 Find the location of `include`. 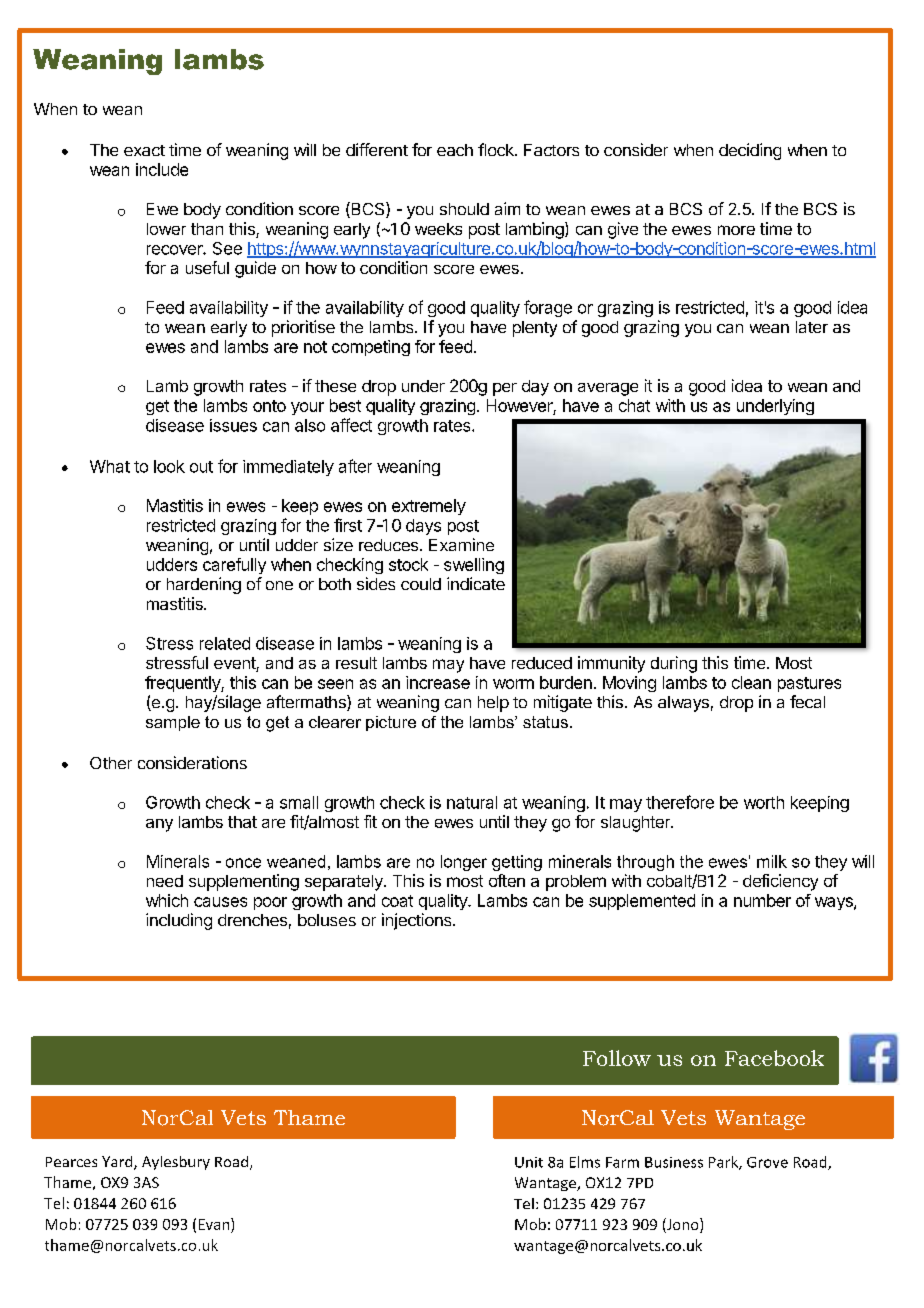

include is located at coordinates (162, 169).
